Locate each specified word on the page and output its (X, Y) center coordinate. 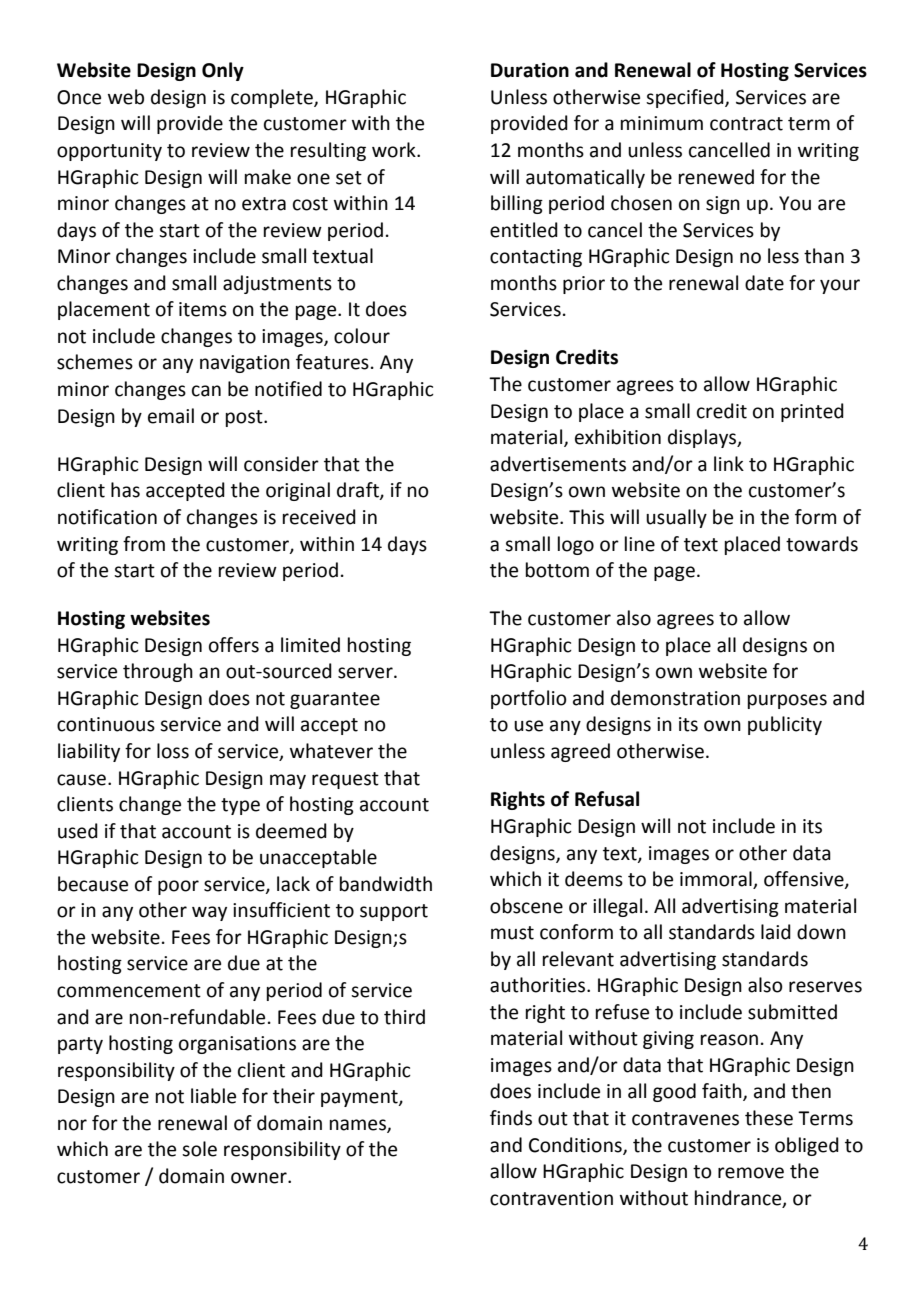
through (158, 672)
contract (746, 124)
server (366, 673)
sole (199, 1149)
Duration (530, 70)
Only (223, 71)
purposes (787, 701)
